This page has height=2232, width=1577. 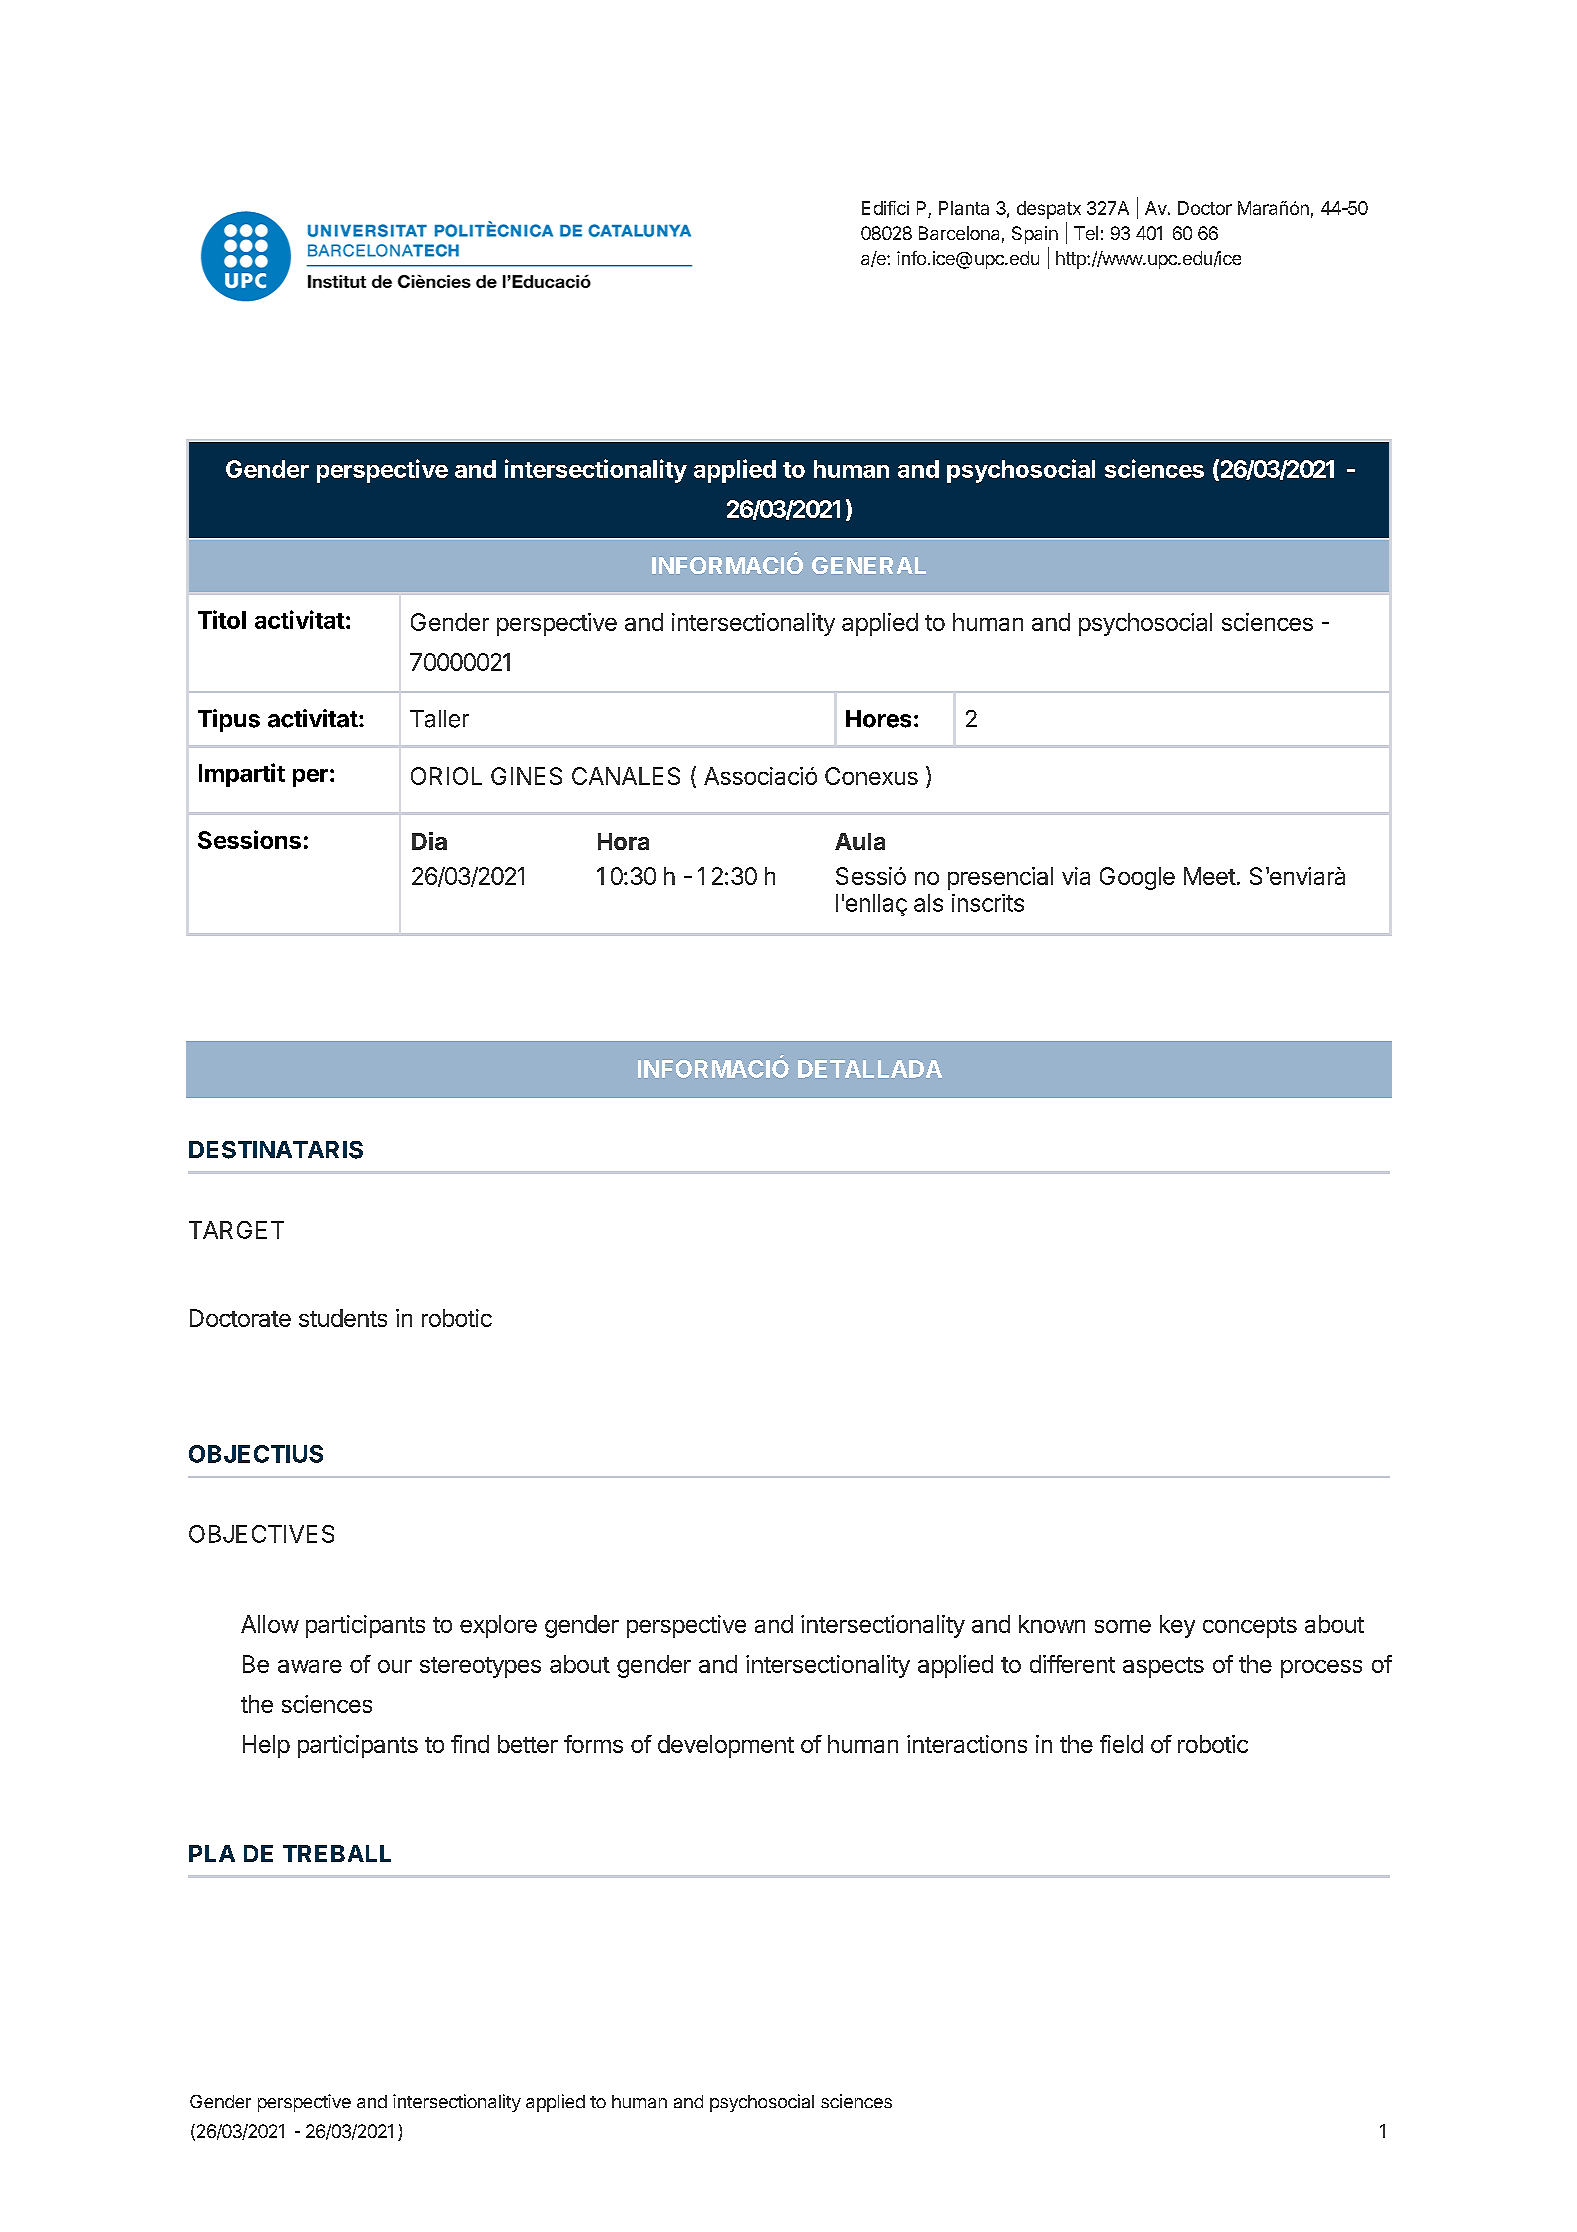 I want to click on key, so click(x=1177, y=1626).
